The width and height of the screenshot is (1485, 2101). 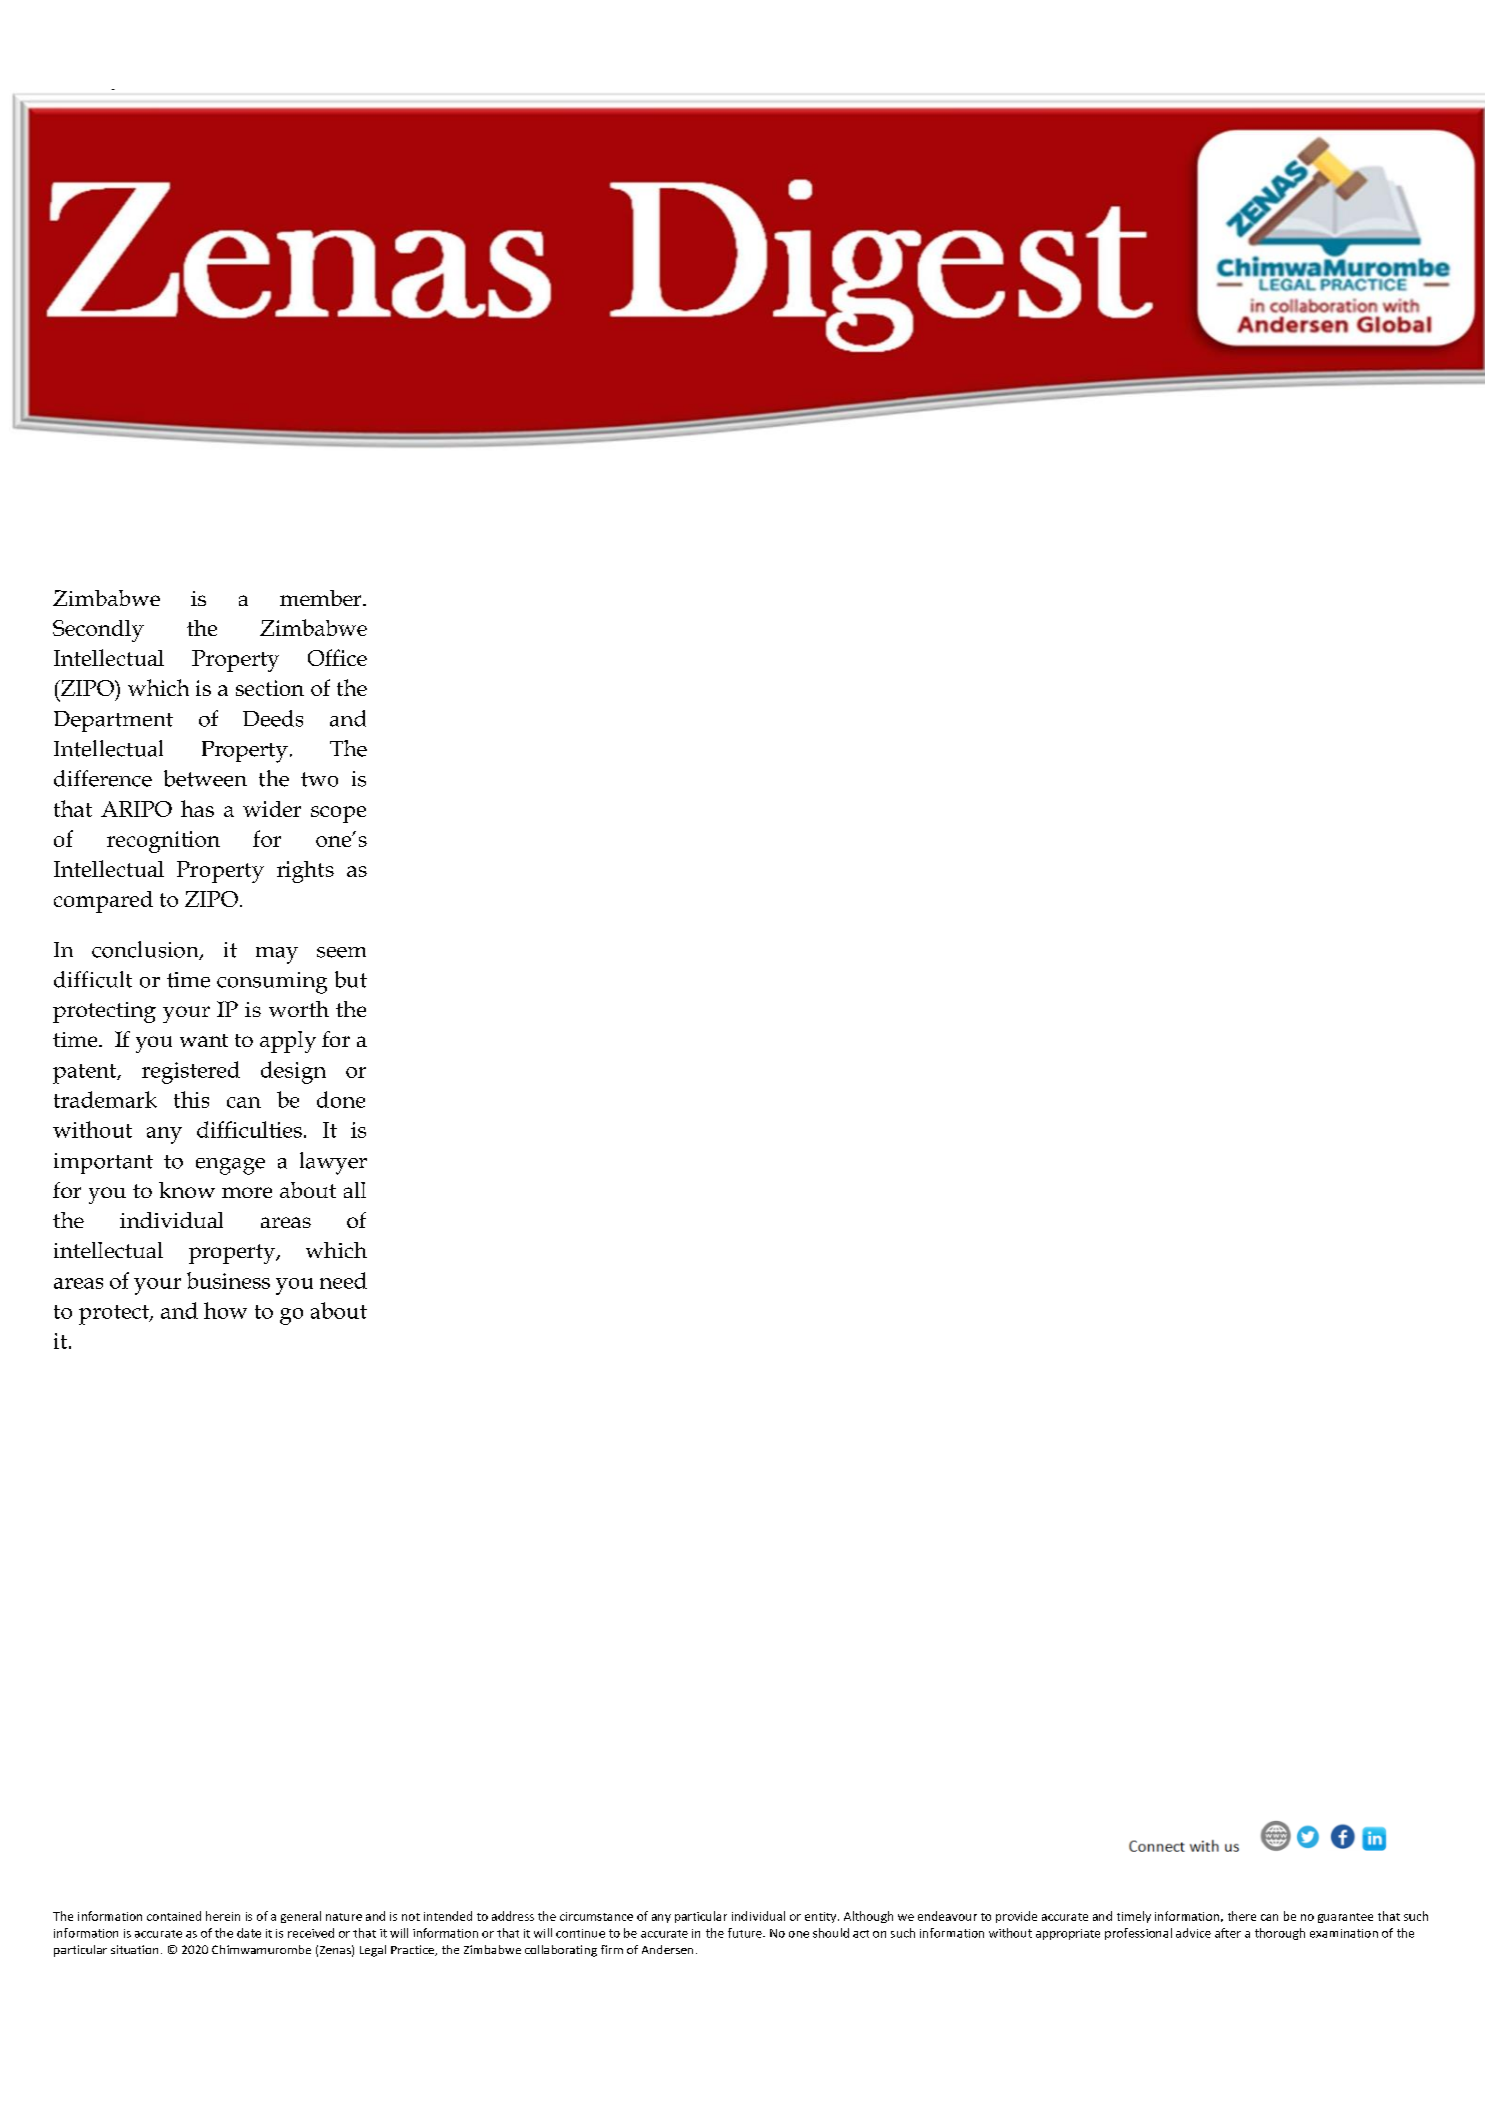 What do you see at coordinates (337, 657) in the screenshot?
I see `Office` at bounding box center [337, 657].
